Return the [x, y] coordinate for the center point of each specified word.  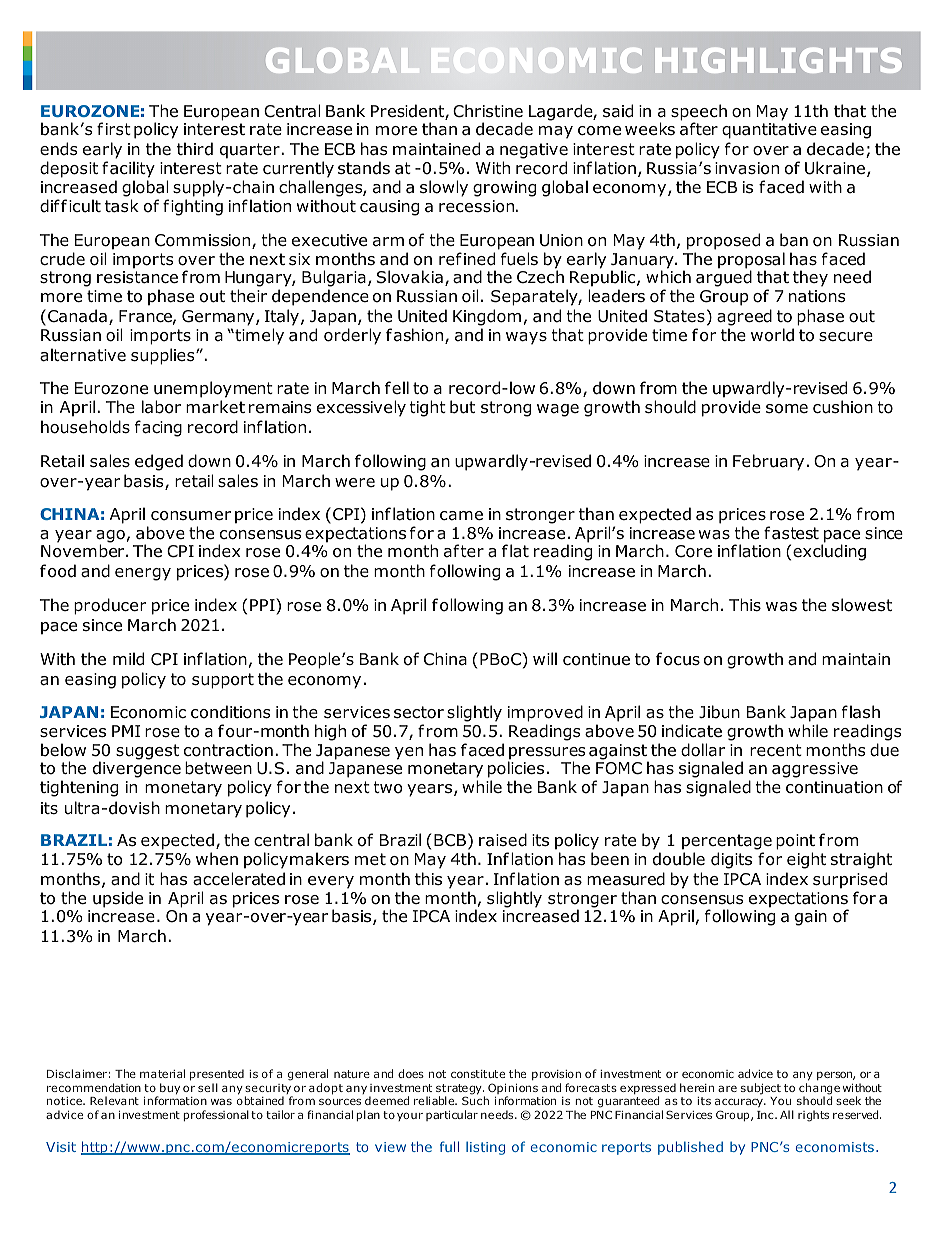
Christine [488, 111]
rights [813, 1116]
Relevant [114, 1100]
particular [452, 1115]
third [195, 149]
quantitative [769, 131]
